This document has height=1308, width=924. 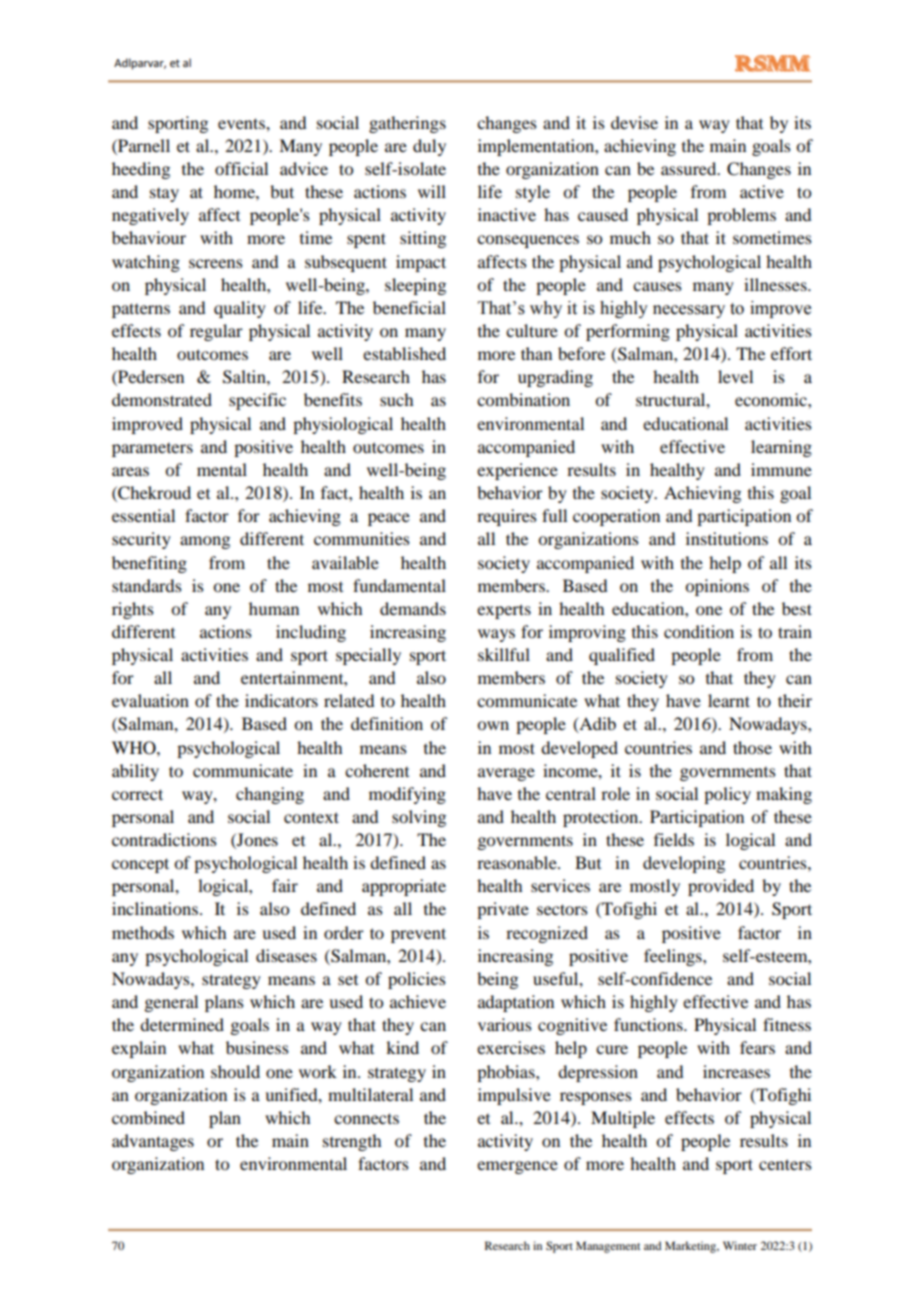 What do you see at coordinates (150, 700) in the document?
I see `evaluation` at bounding box center [150, 700].
